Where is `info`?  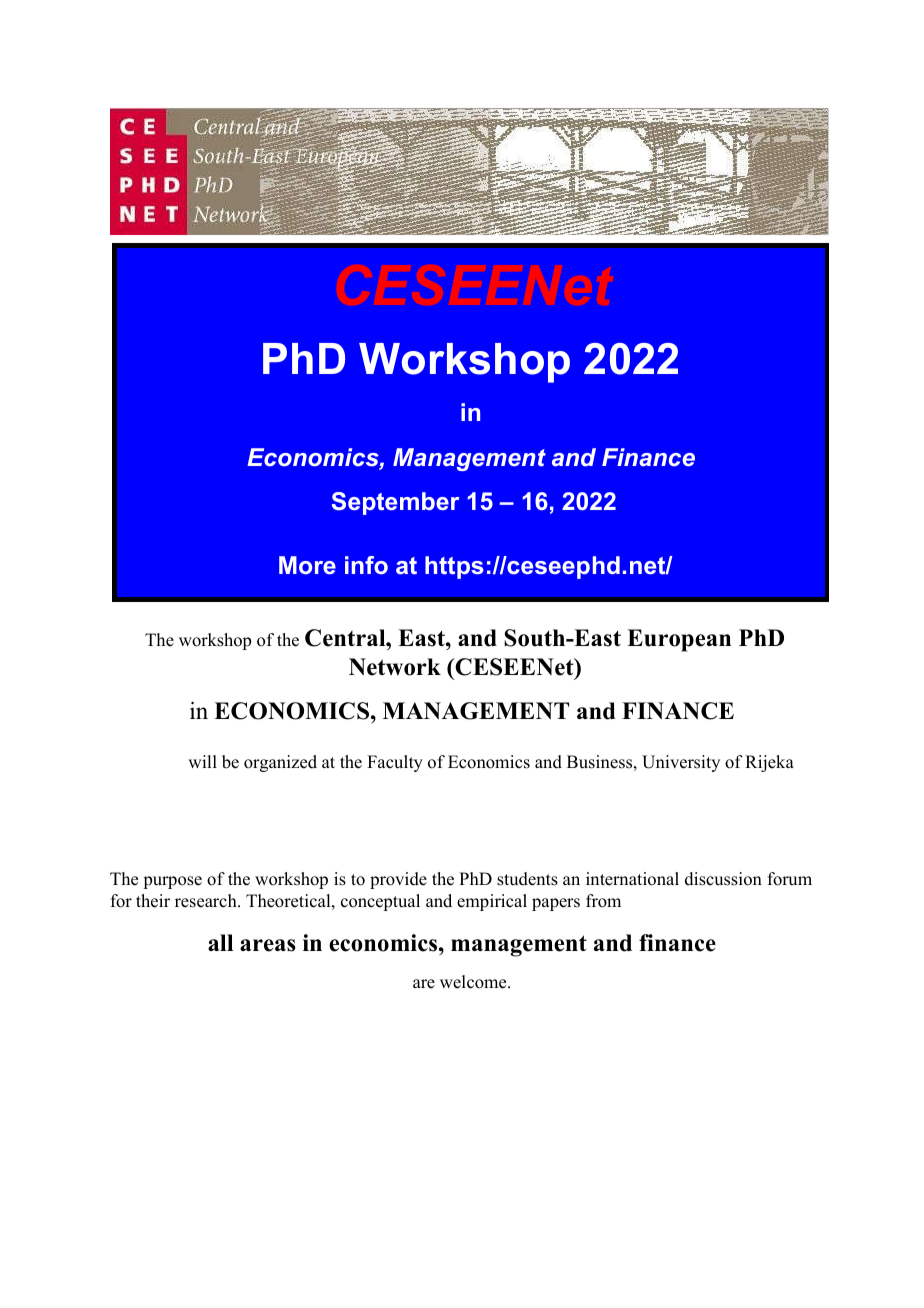
info is located at coordinates (366, 565).
